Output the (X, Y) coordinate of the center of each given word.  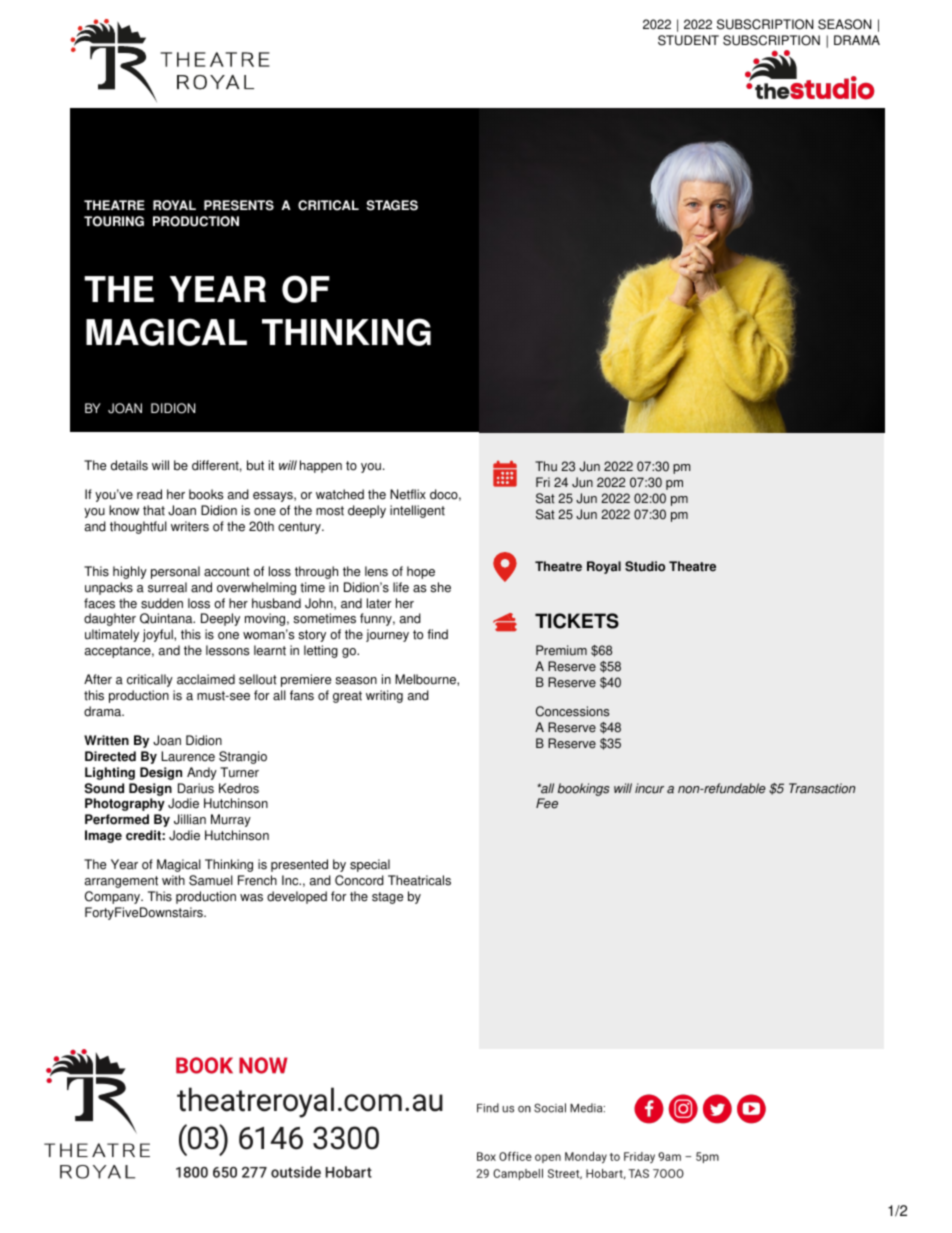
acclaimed (206, 679)
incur (649, 788)
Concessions (572, 711)
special (370, 865)
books (206, 494)
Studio (645, 566)
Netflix (408, 494)
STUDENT (688, 40)
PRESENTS (239, 205)
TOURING (114, 221)
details (129, 465)
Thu (546, 466)
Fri (543, 482)
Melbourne (426, 679)
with (173, 880)
